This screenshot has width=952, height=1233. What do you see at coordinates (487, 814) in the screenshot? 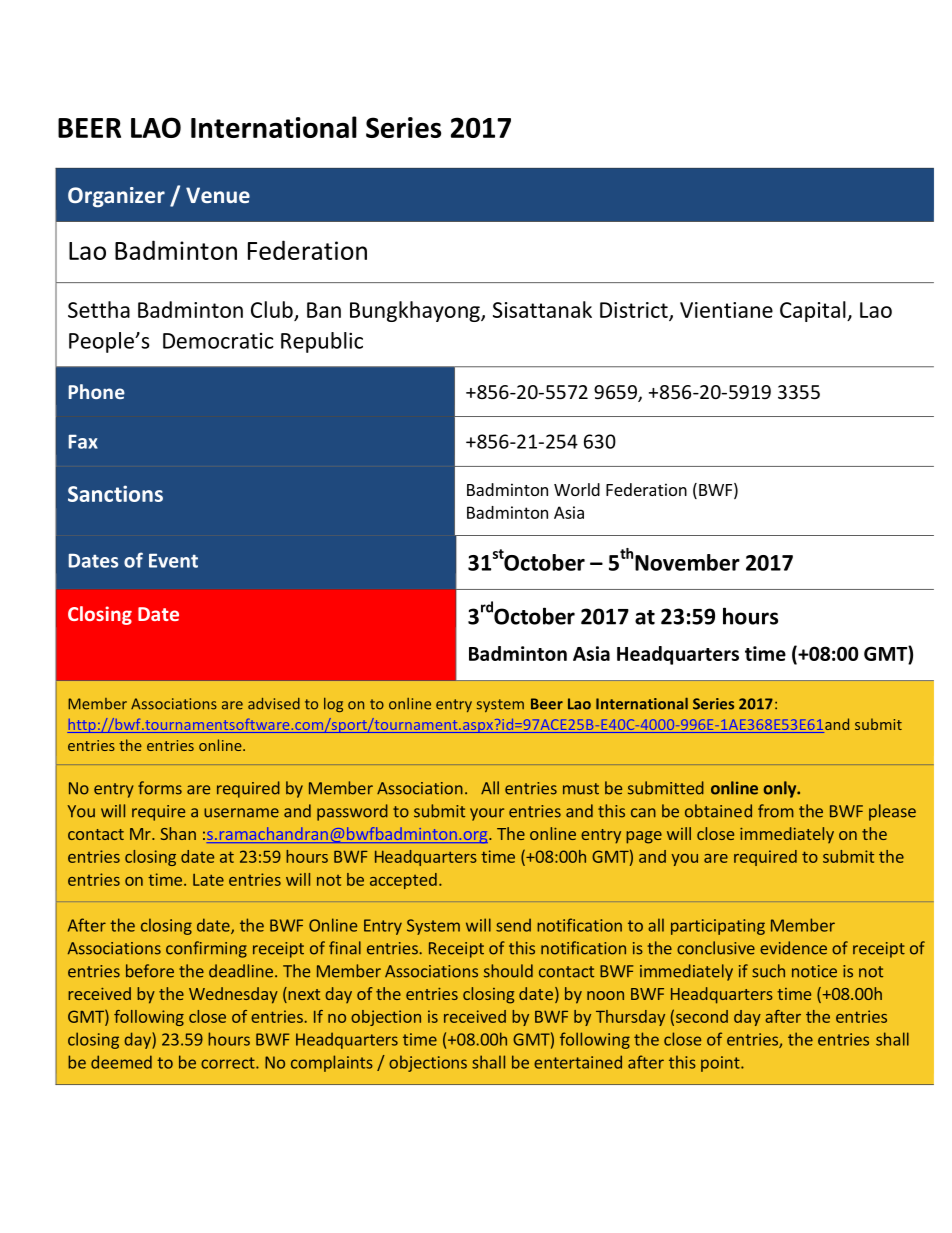
I see `your` at bounding box center [487, 814].
